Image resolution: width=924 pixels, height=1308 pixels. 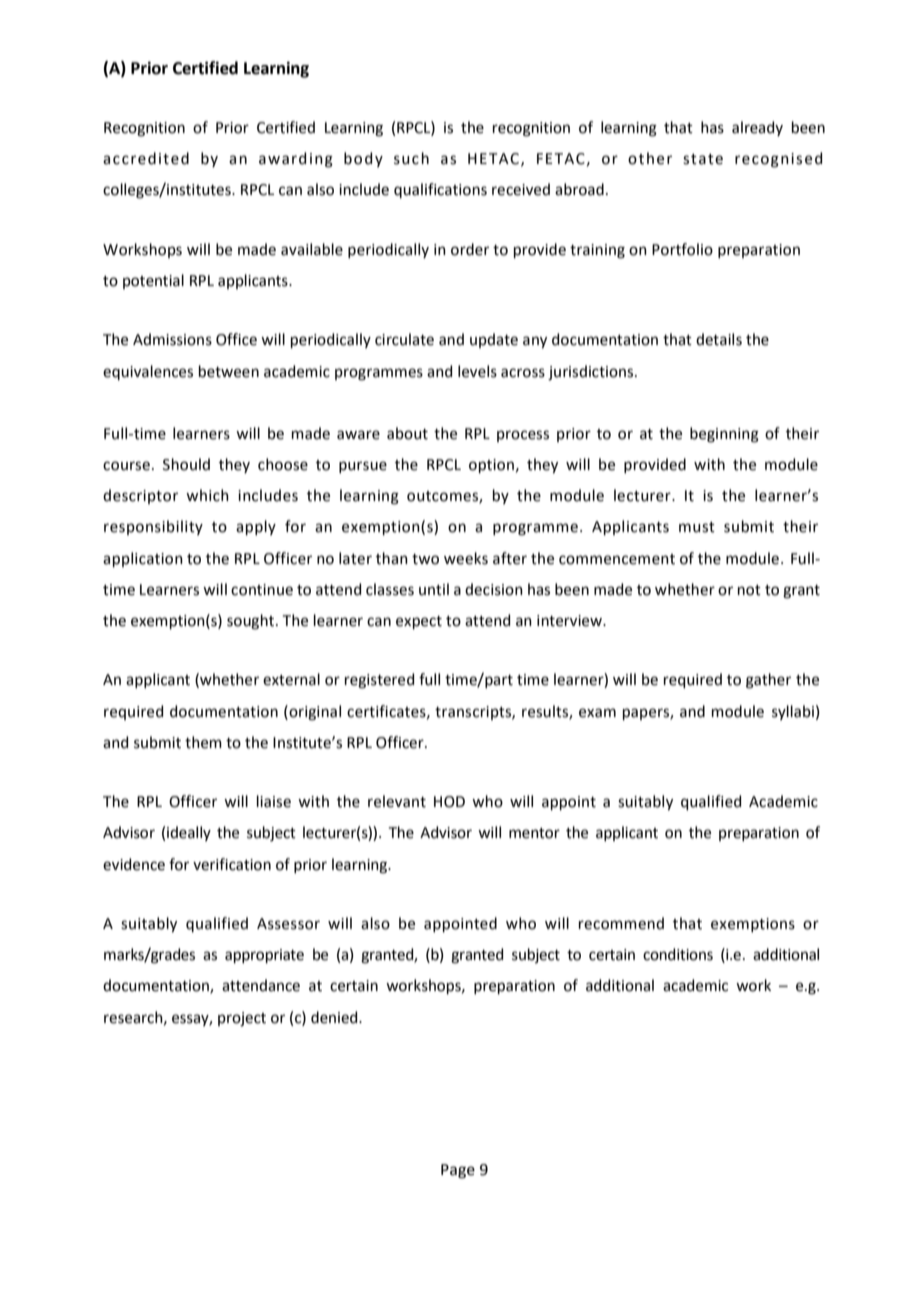 What do you see at coordinates (458, 1171) in the document?
I see `Page` at bounding box center [458, 1171].
